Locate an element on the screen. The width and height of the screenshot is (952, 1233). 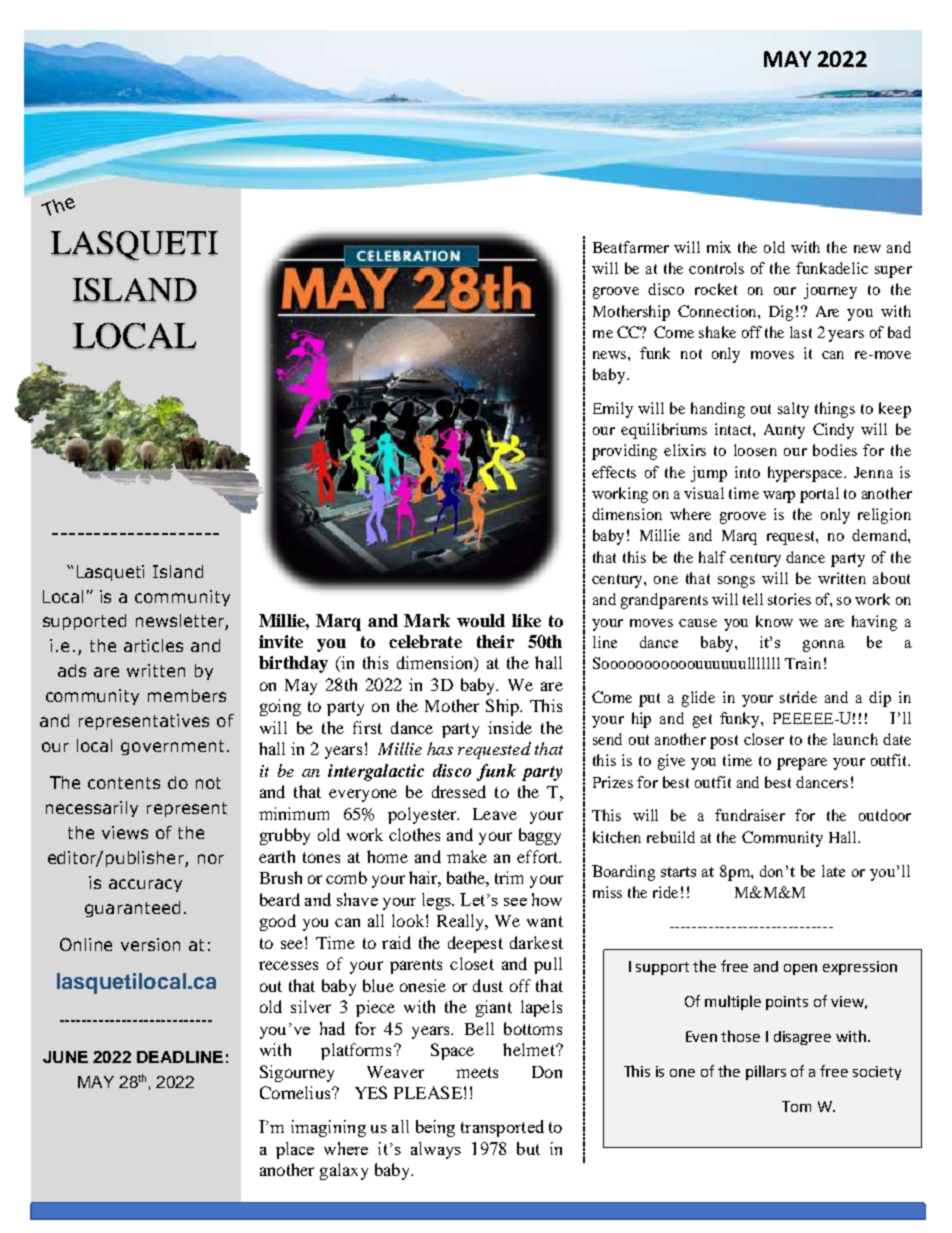
stories is located at coordinates (789, 599).
